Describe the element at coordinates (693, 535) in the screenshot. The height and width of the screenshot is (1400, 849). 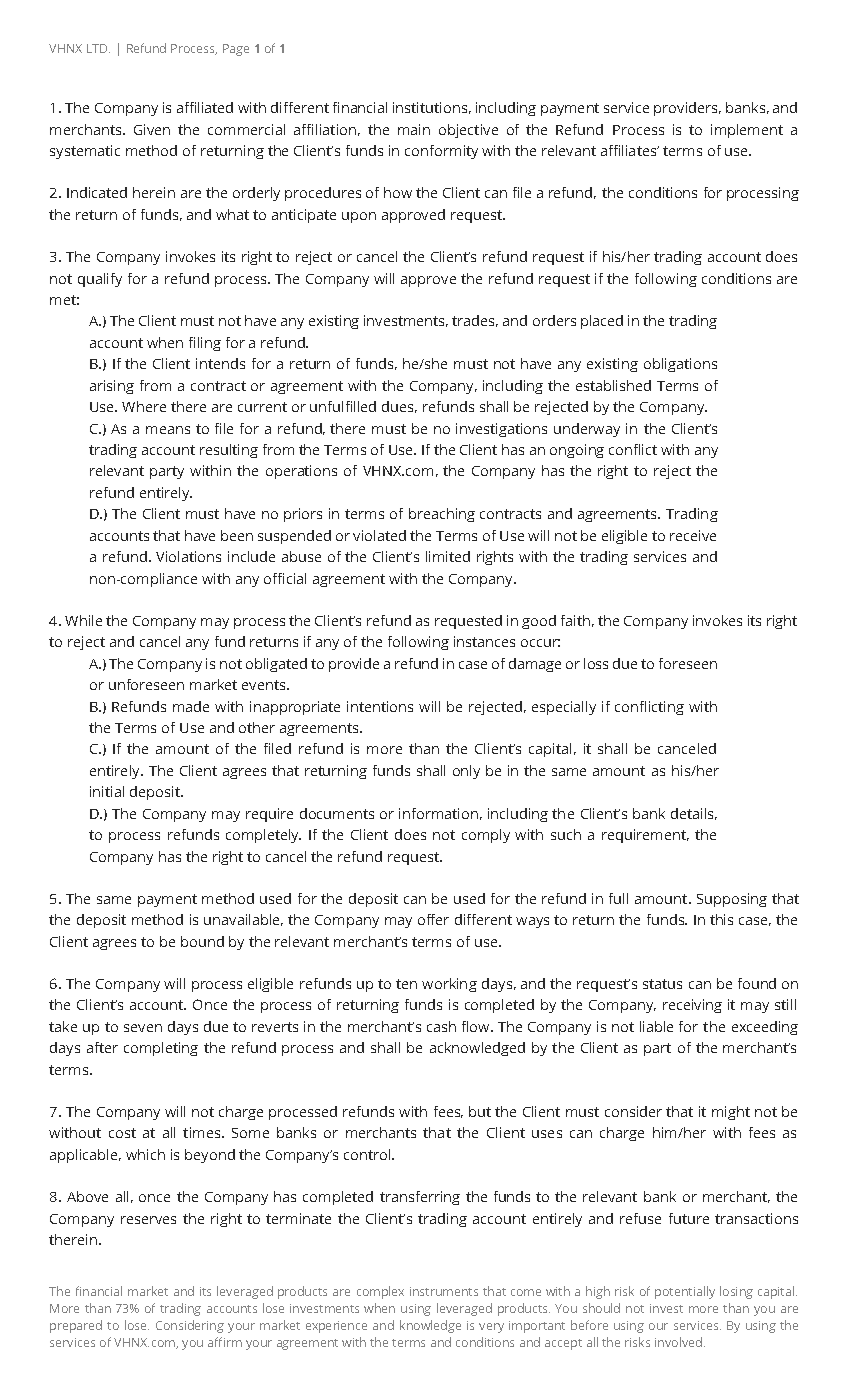
I see `receive` at that location.
